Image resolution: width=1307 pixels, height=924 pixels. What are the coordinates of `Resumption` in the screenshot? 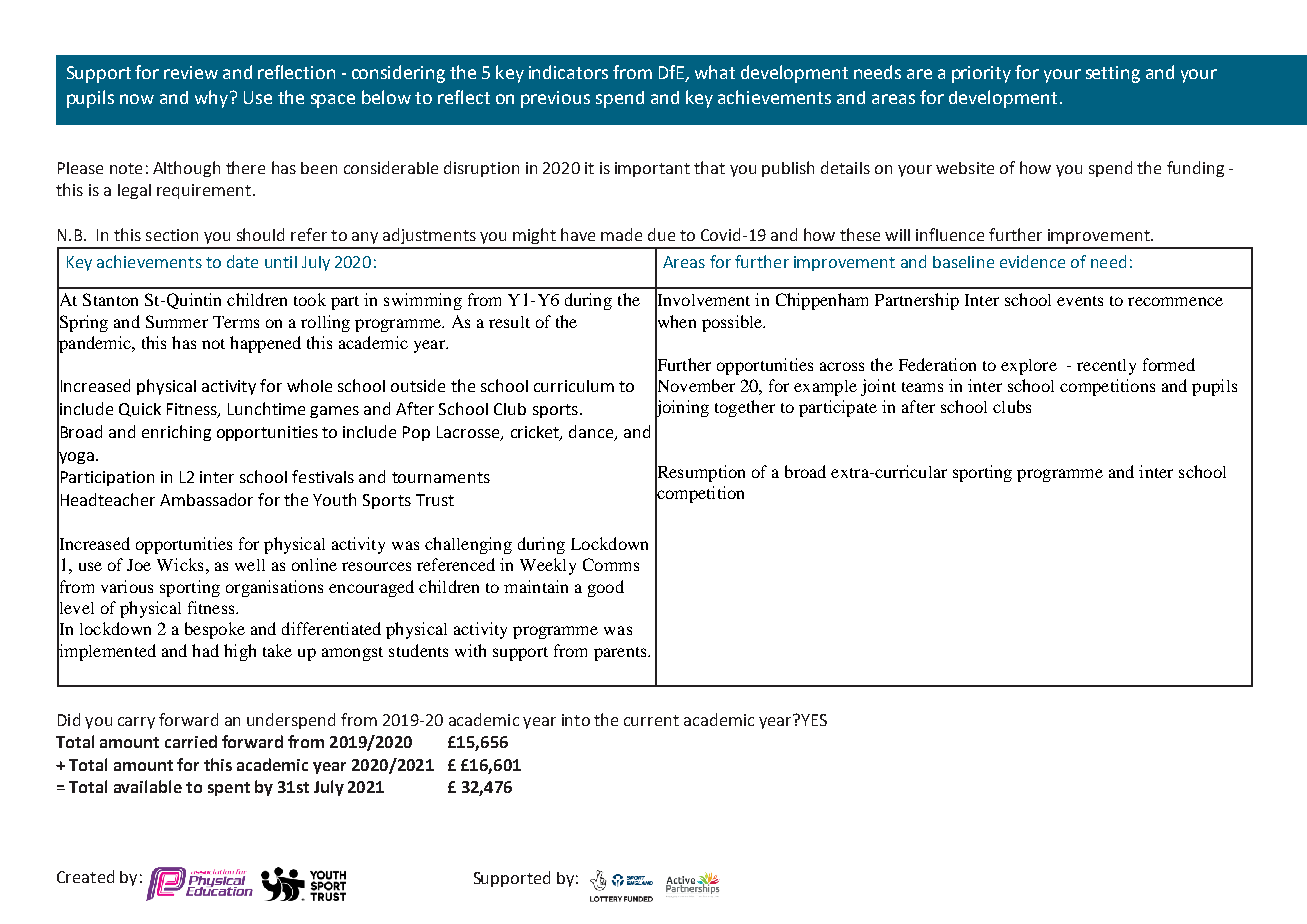 It's located at (700, 473).
